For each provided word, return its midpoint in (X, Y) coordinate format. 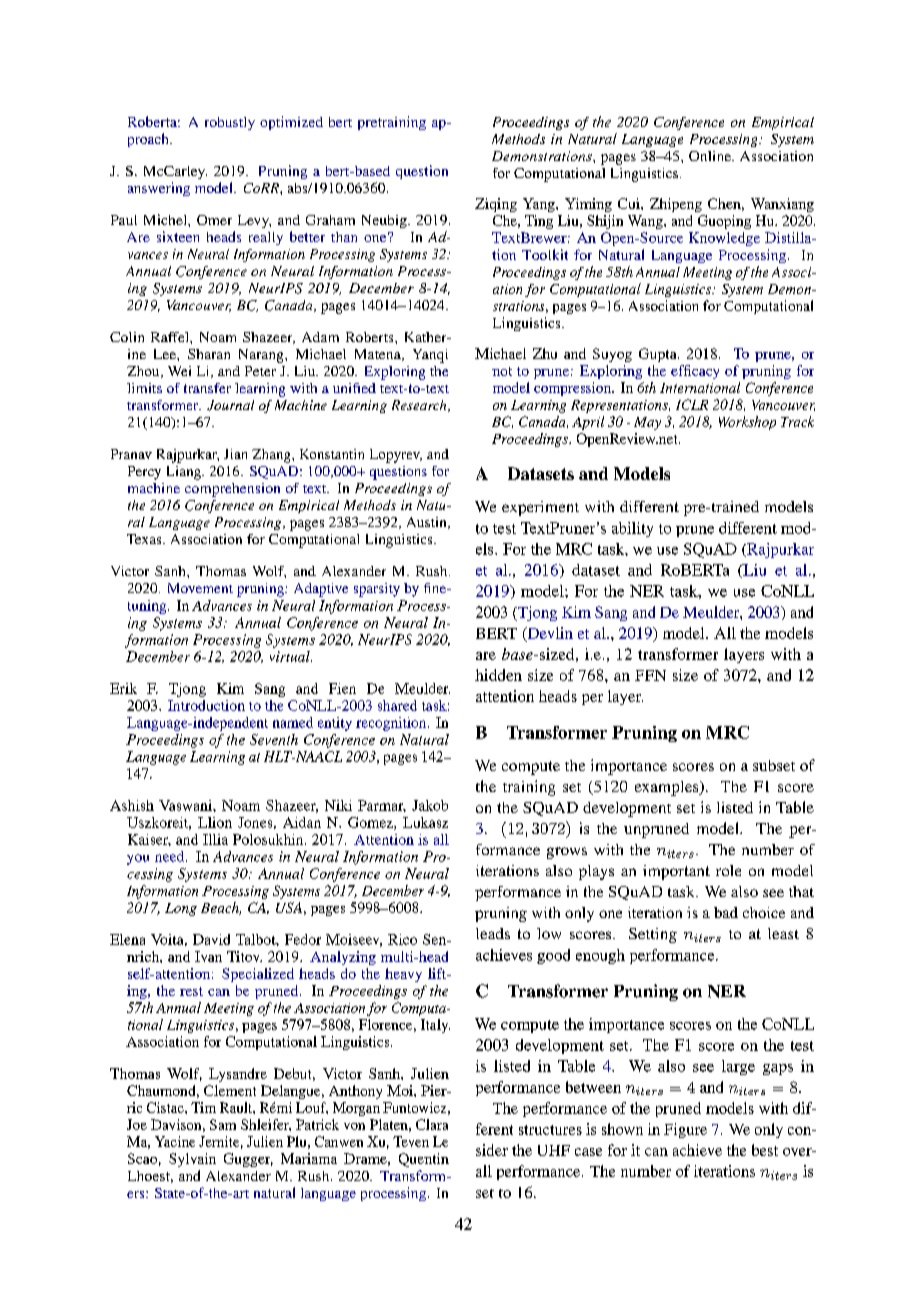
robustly (230, 123)
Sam (223, 1124)
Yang (540, 205)
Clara (432, 1124)
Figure (685, 1130)
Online (711, 156)
